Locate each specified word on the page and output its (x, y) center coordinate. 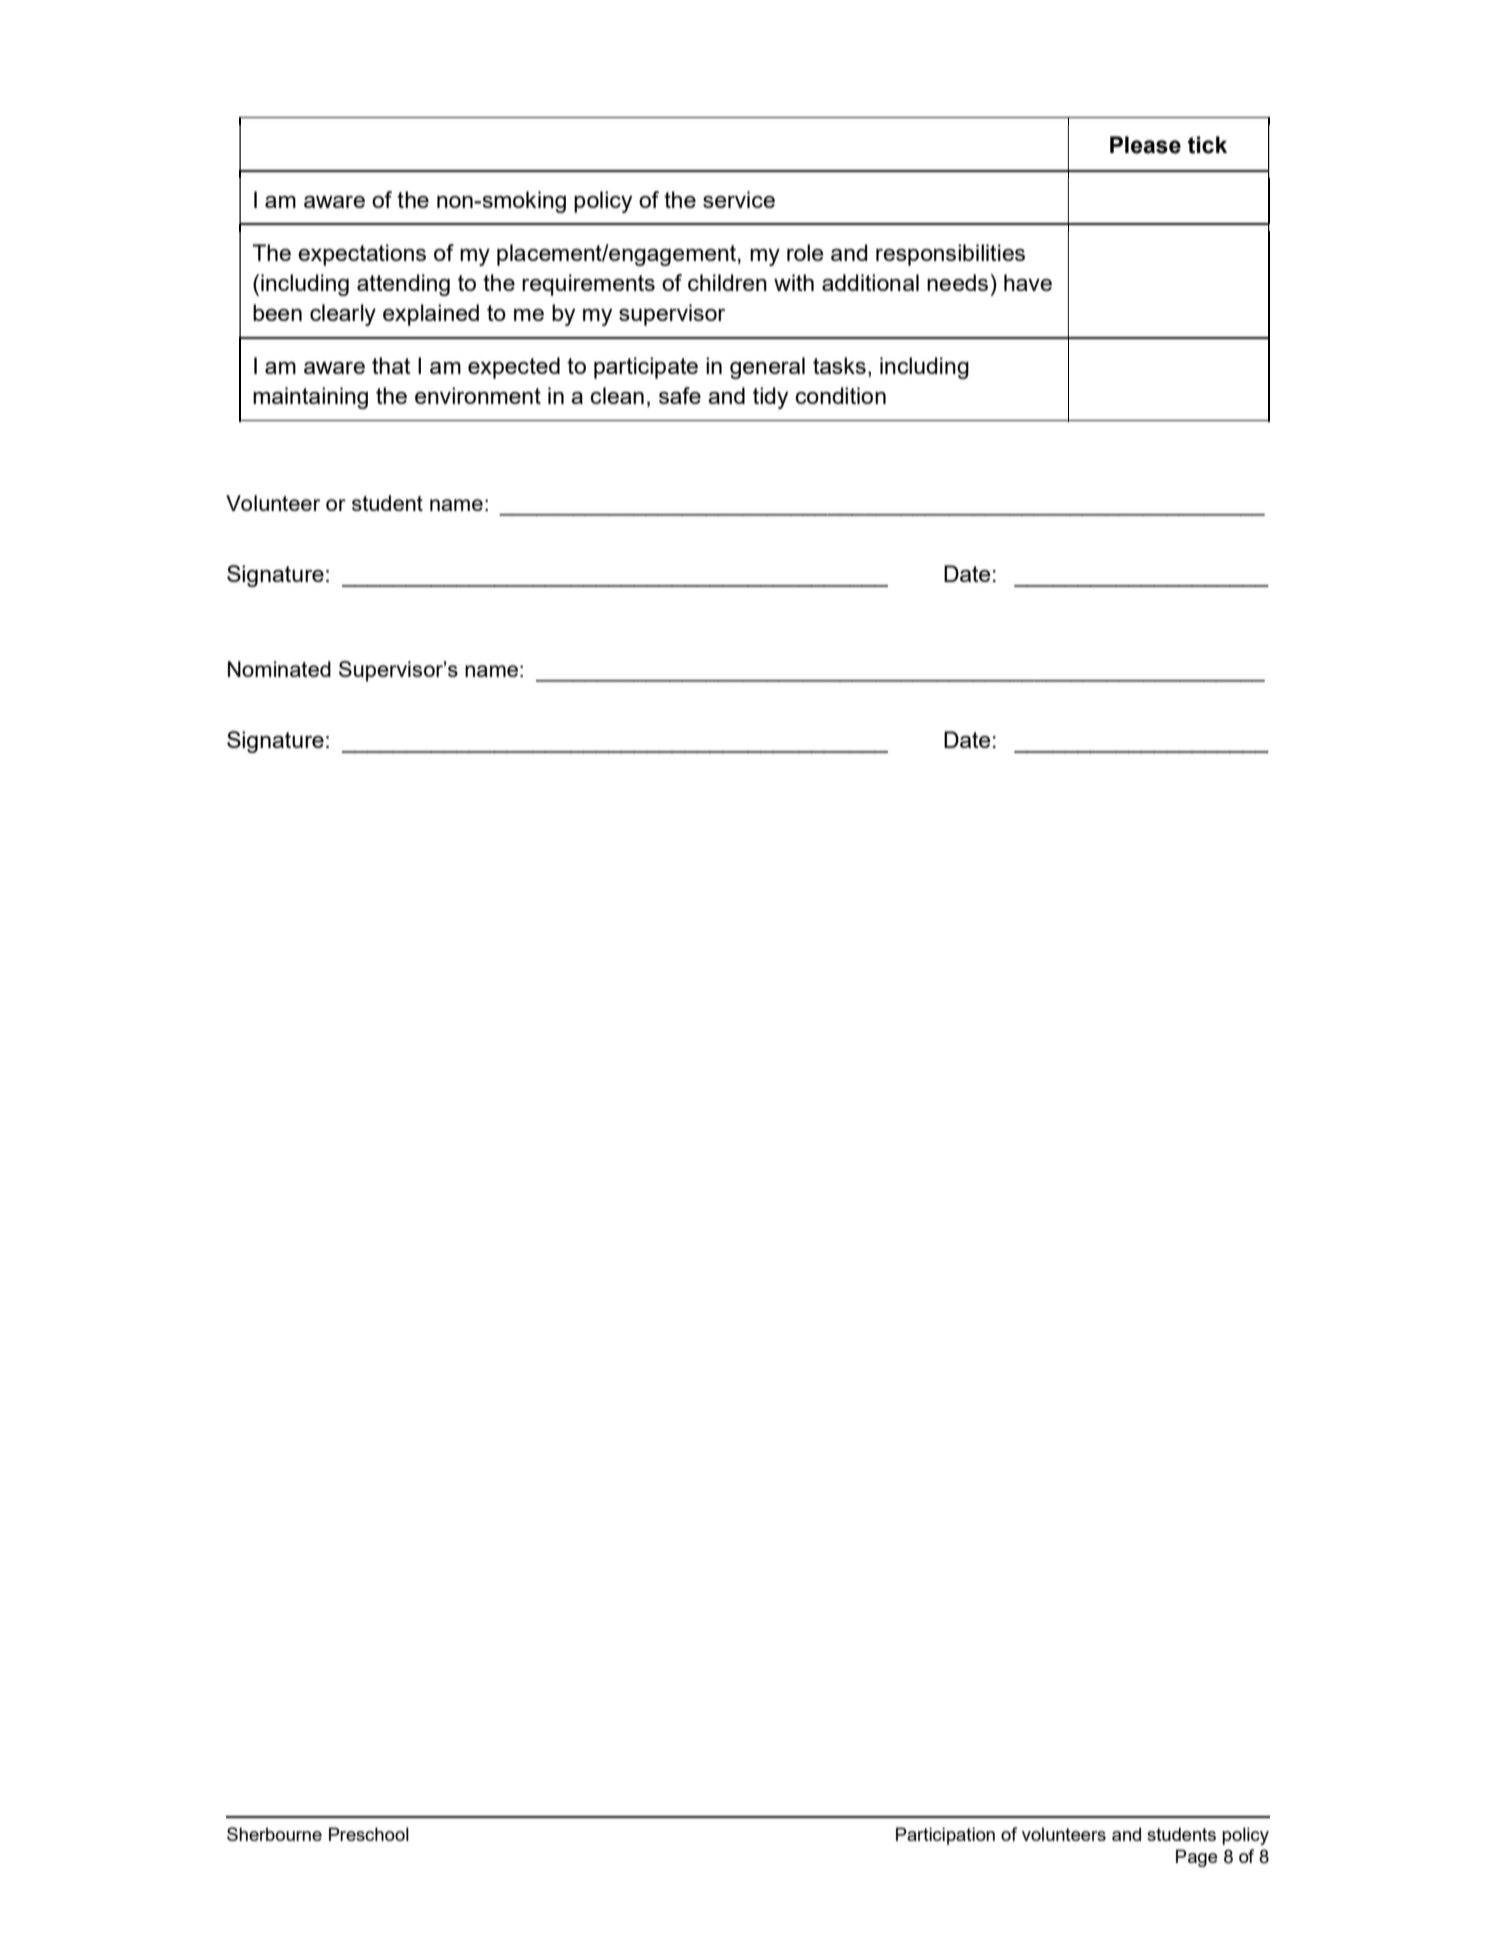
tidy (770, 398)
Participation (945, 1836)
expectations (362, 255)
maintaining (310, 398)
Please (1145, 145)
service (739, 199)
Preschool (369, 1834)
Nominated (279, 669)
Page (1197, 1858)
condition (840, 395)
